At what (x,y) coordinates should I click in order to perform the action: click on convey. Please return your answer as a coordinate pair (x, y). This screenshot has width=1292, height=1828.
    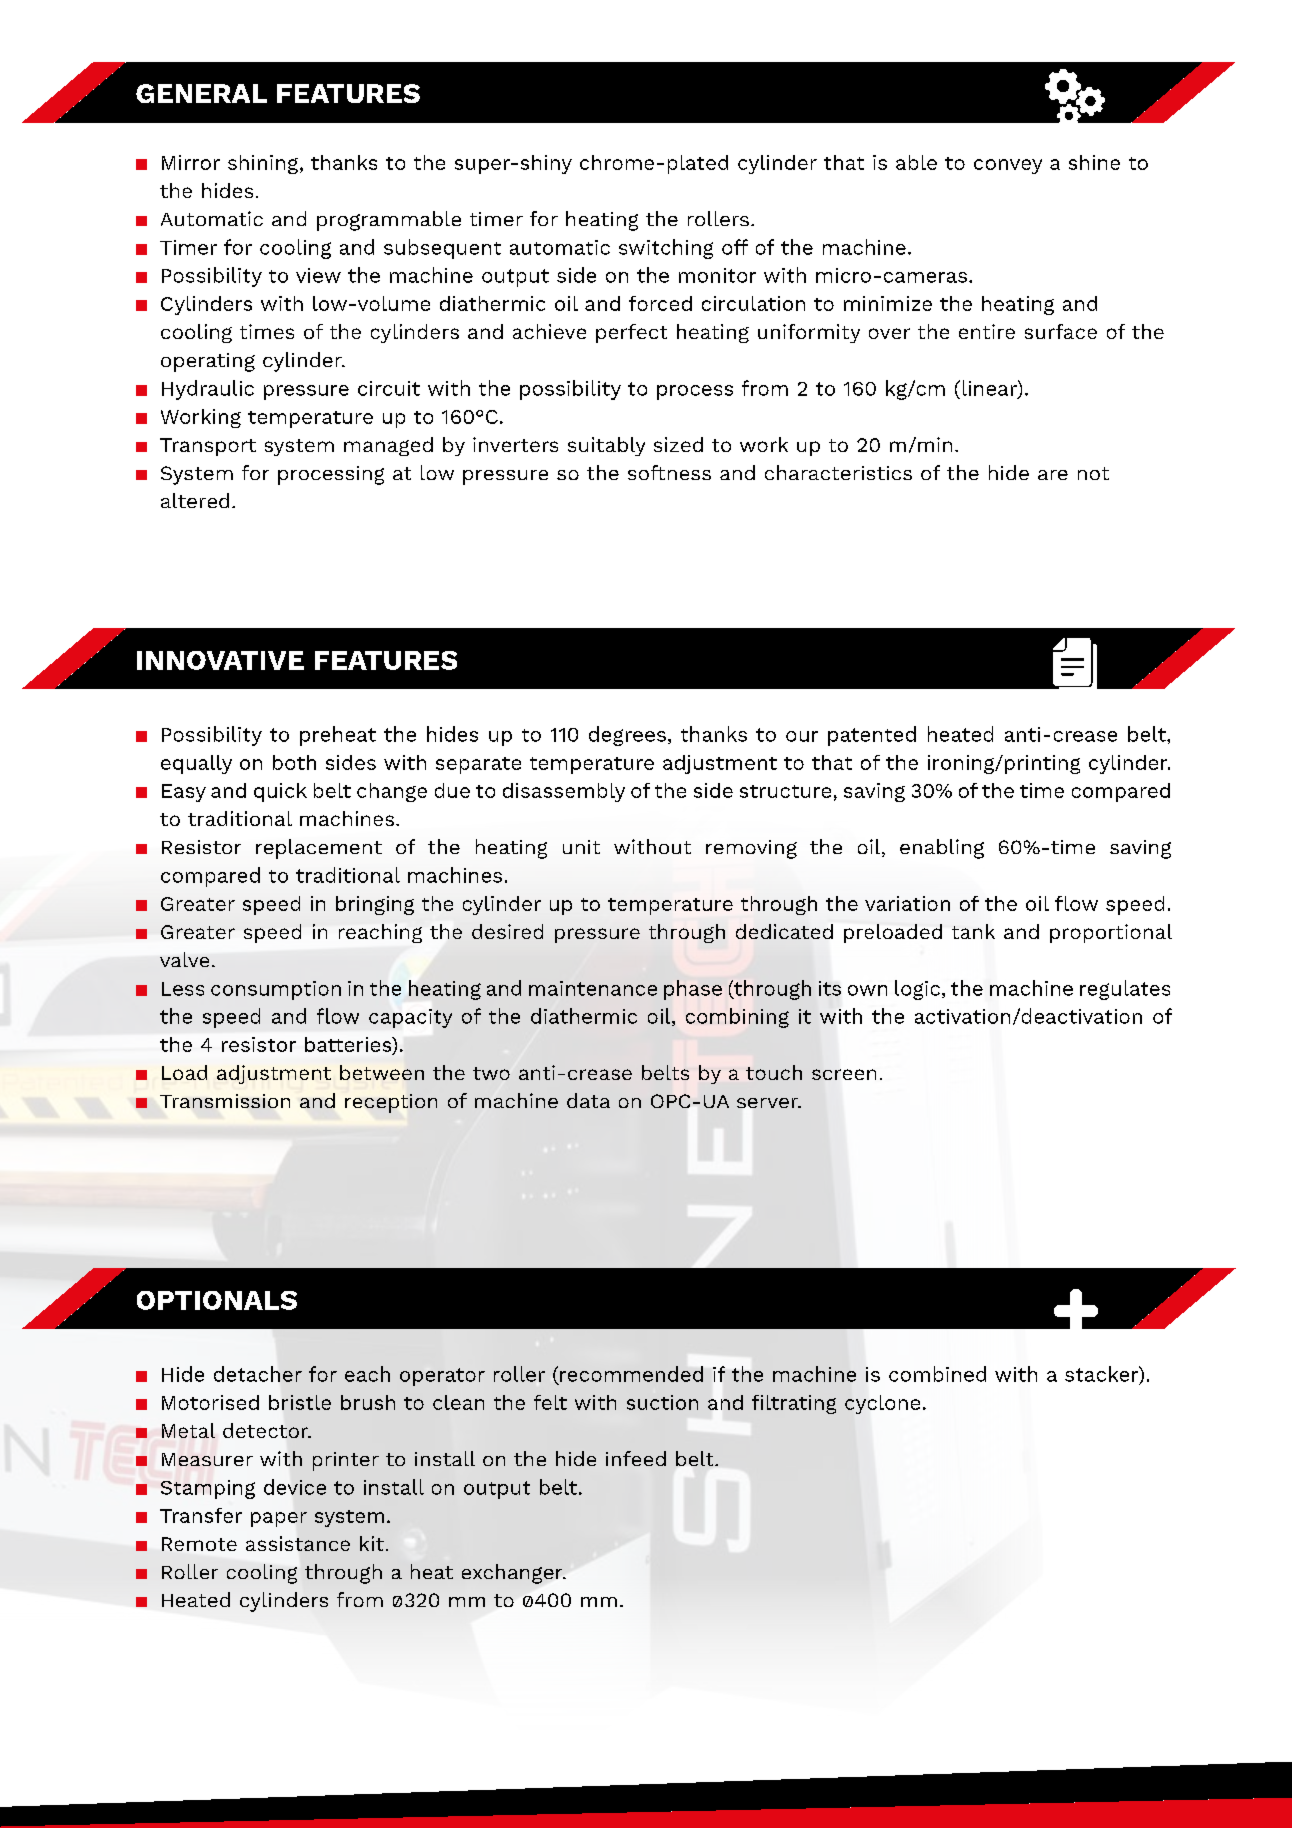
    Looking at the image, I should click on (1008, 166).
